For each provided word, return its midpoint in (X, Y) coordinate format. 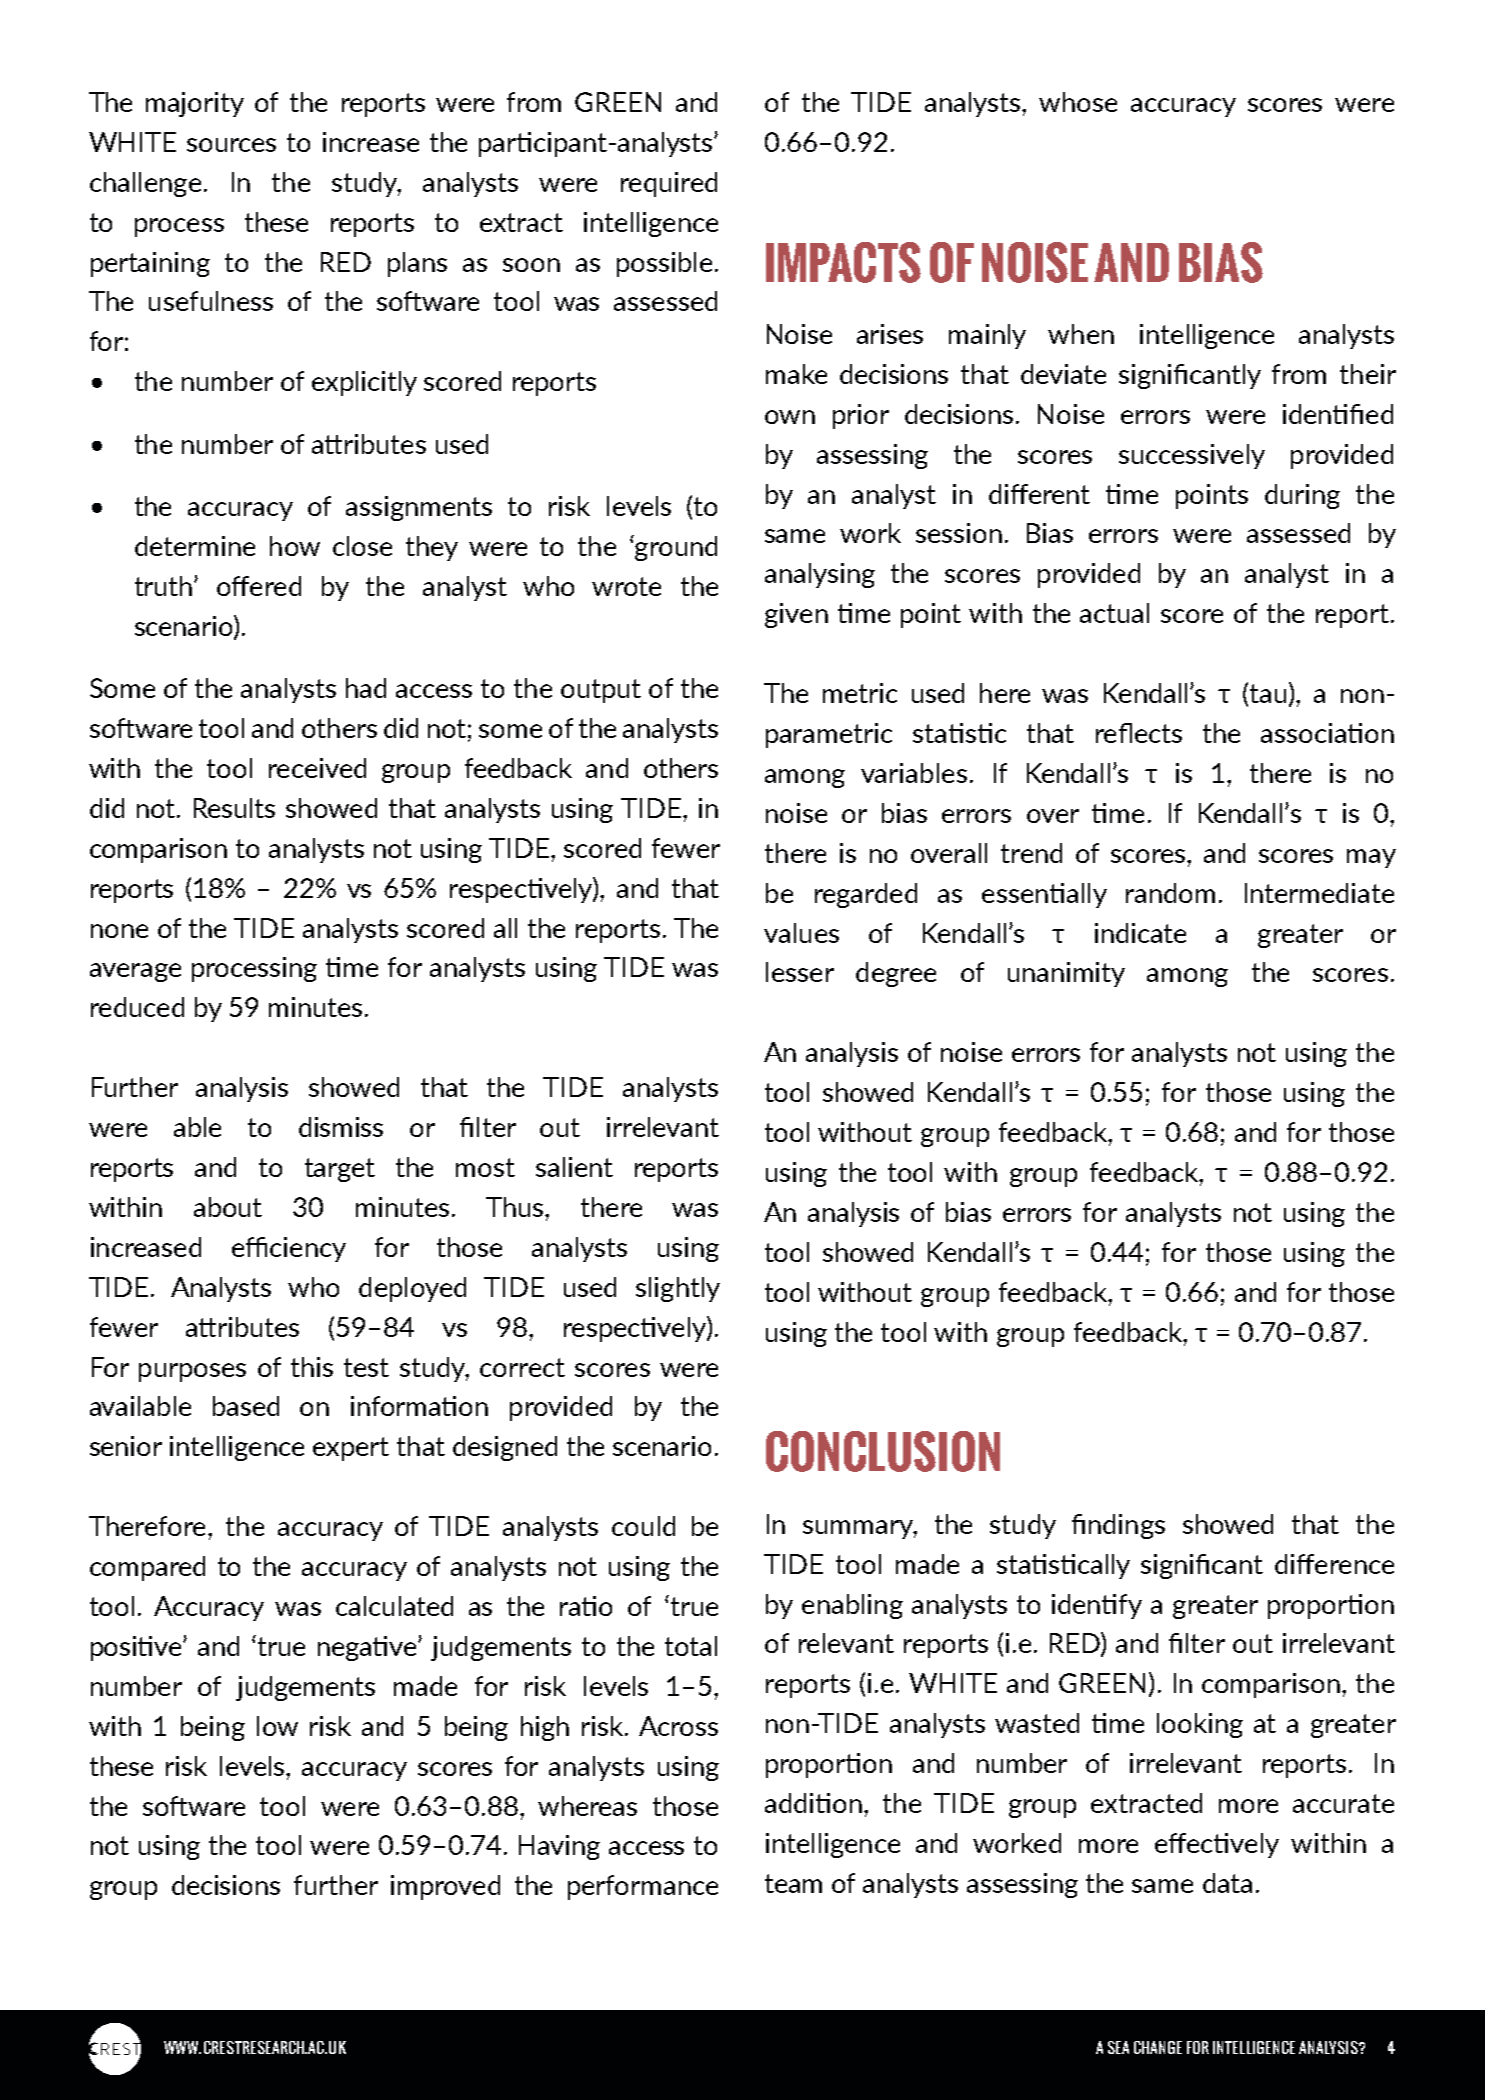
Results (234, 808)
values (801, 933)
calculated (394, 1606)
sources (231, 145)
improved (445, 1887)
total (691, 1646)
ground (675, 548)
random (1170, 893)
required (669, 184)
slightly (678, 1289)
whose (1078, 102)
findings (1118, 1526)
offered (259, 586)
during (1302, 496)
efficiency (289, 1249)
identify (1097, 1606)
